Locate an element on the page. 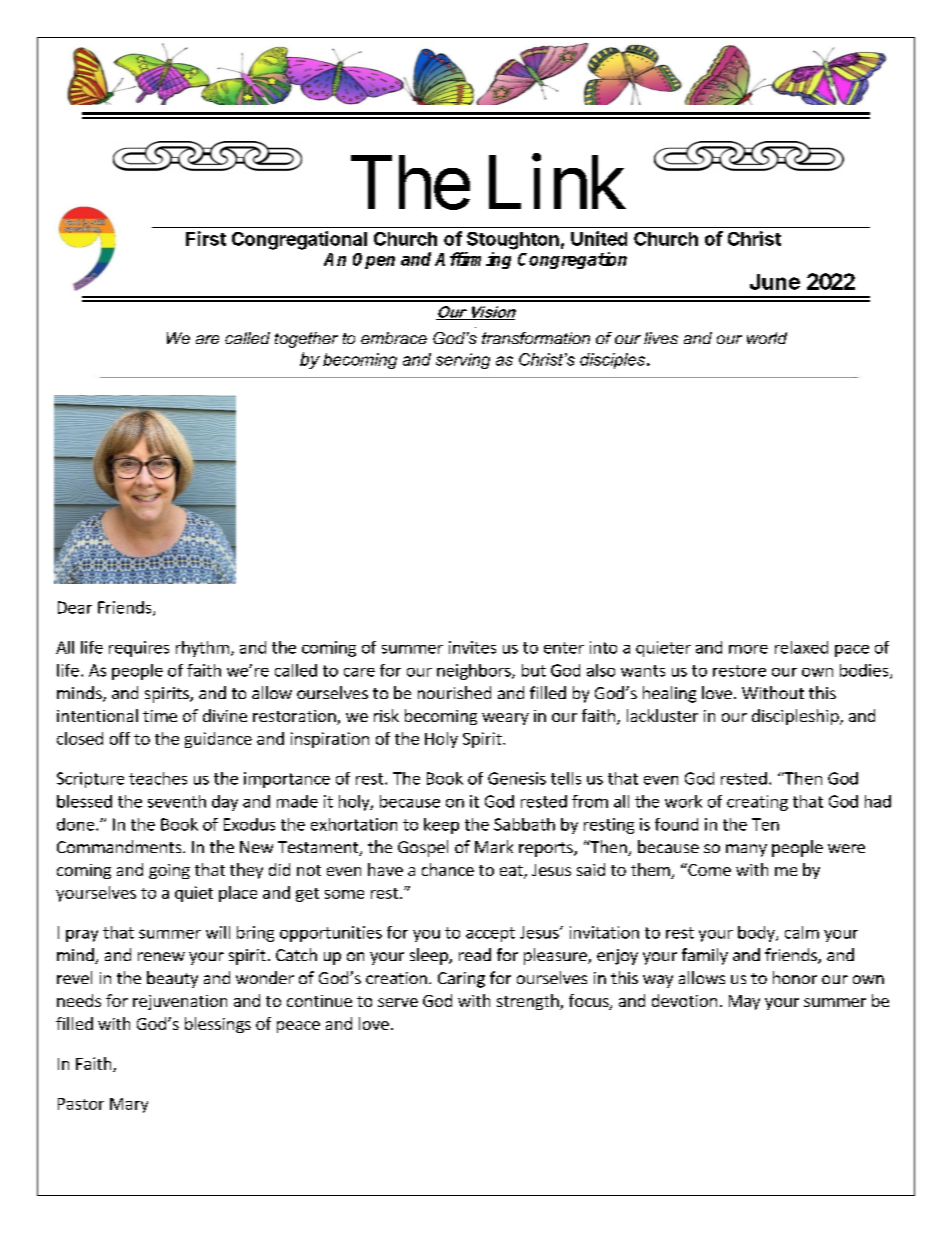  June is located at coordinates (775, 282).
